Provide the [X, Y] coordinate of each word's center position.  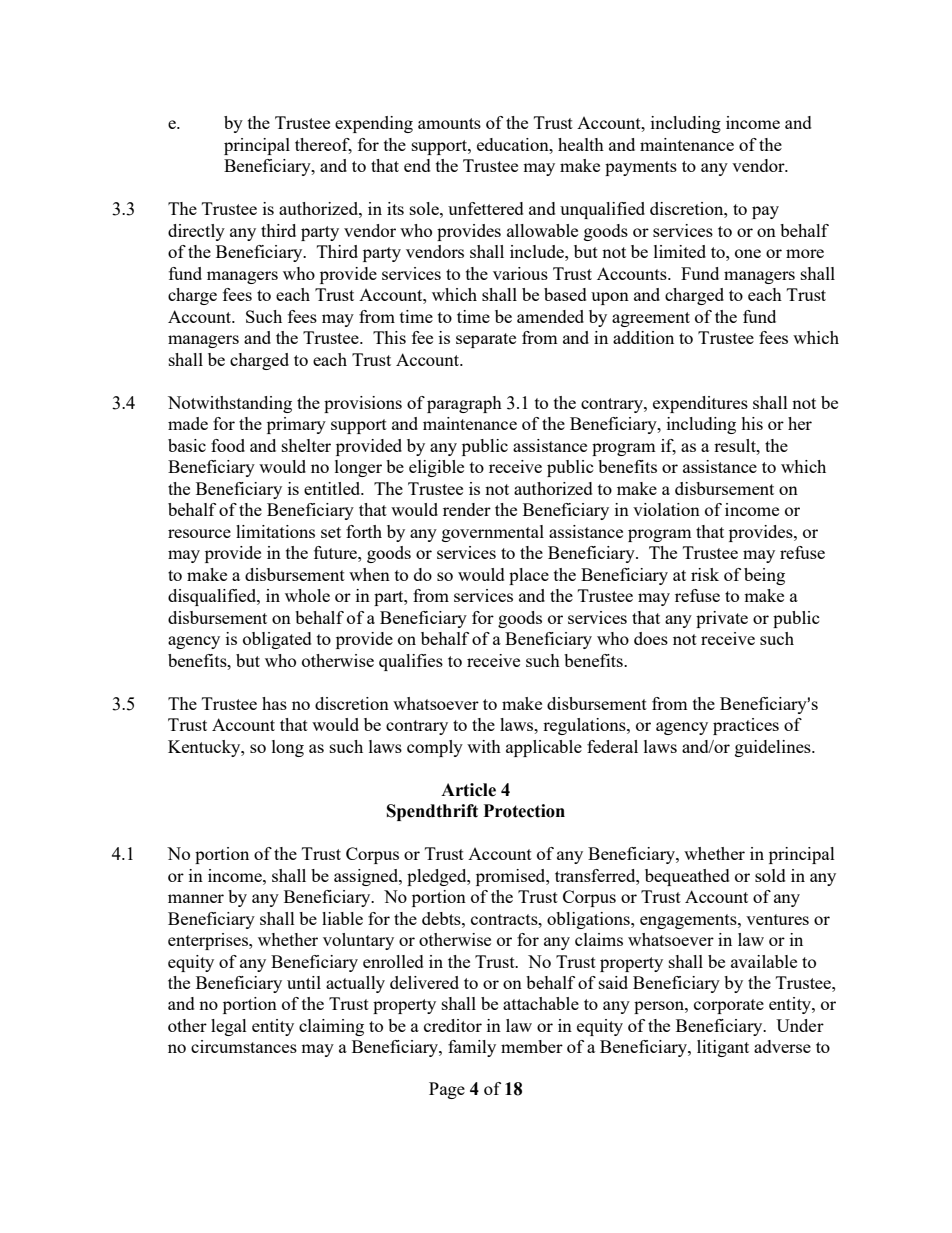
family [472, 1048]
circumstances [244, 1046]
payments [641, 168]
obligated [277, 640]
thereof [323, 146]
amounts [449, 123]
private [722, 619]
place [529, 576]
